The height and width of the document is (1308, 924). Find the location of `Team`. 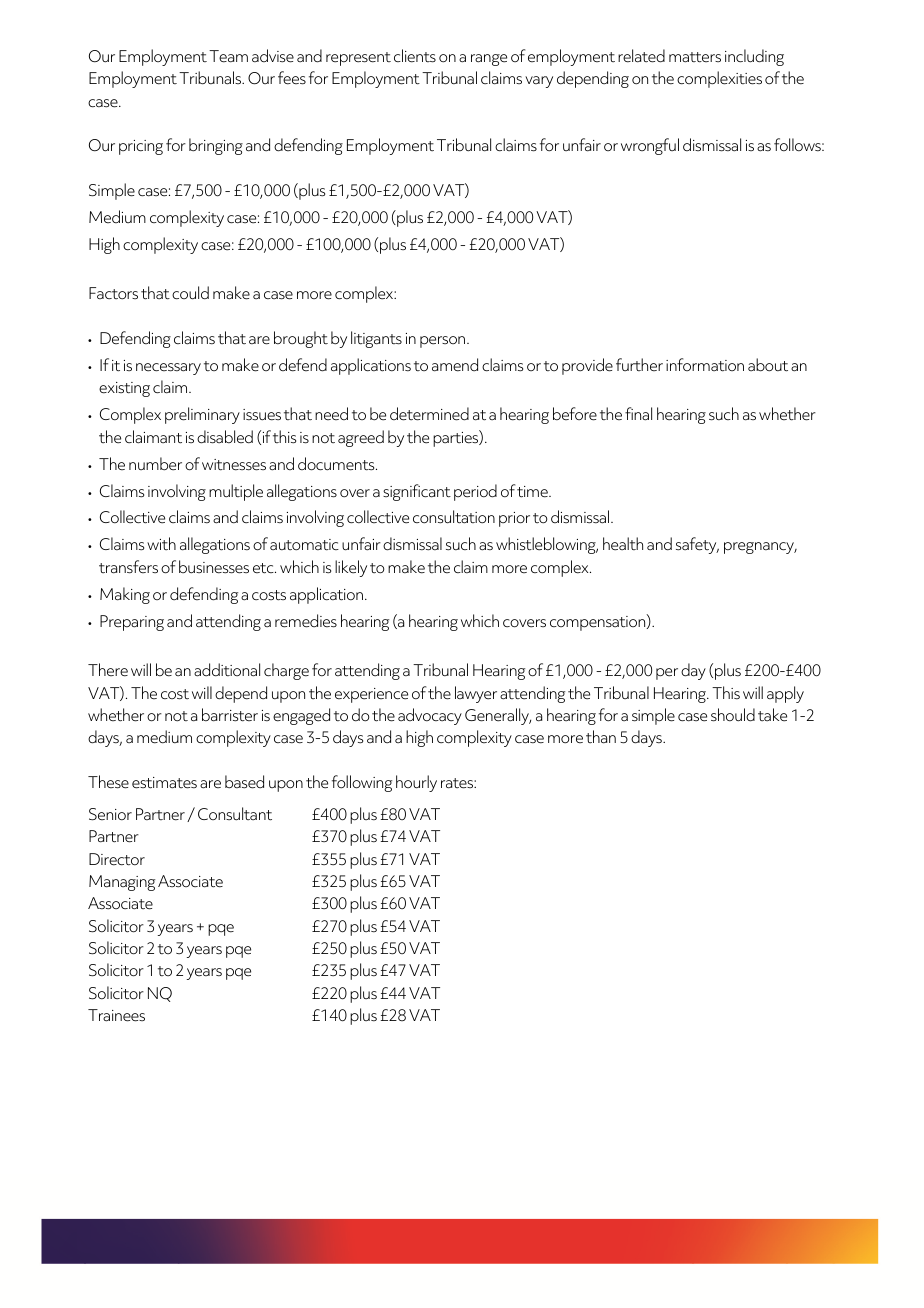

Team is located at coordinates (228, 56).
